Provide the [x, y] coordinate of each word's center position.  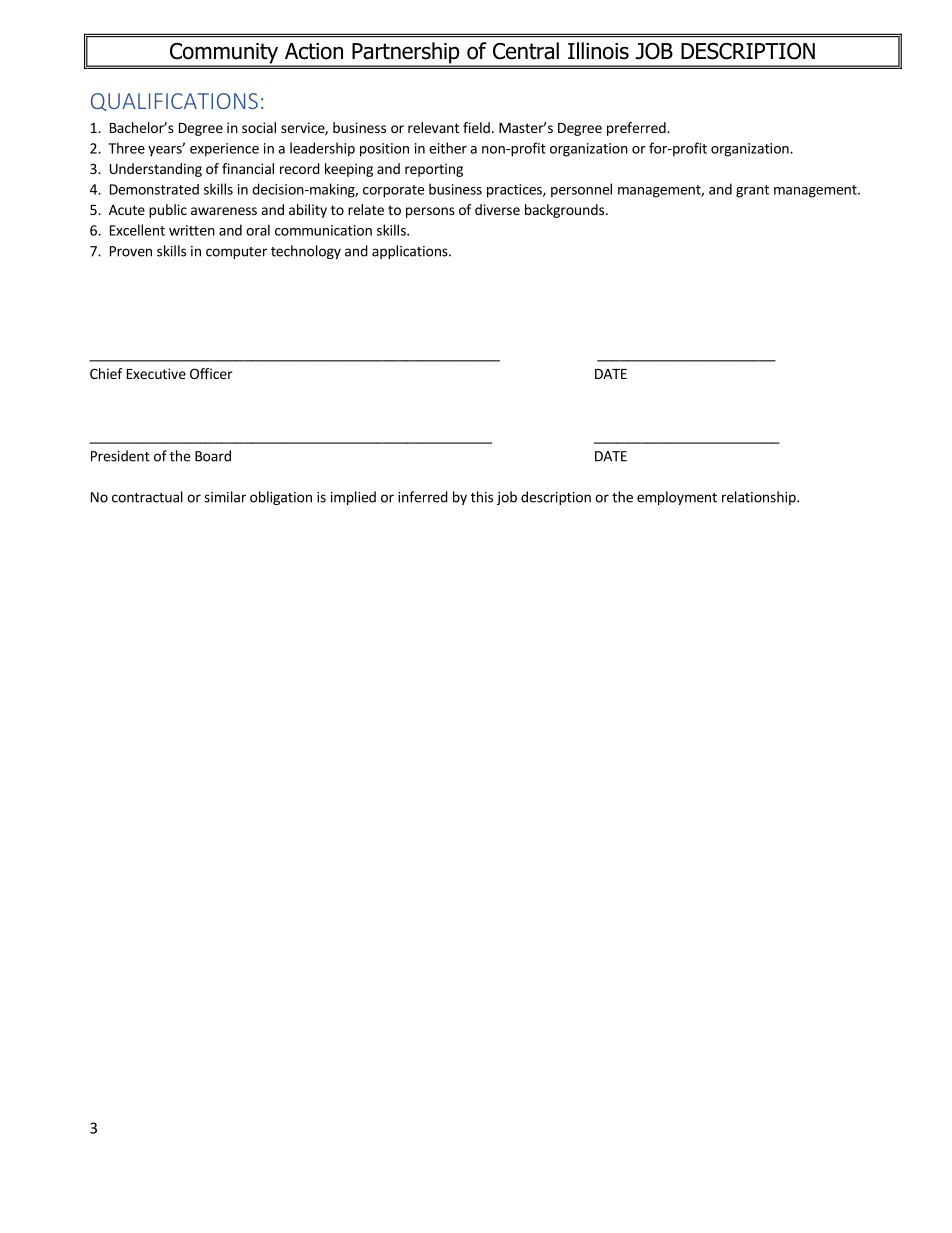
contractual [147, 497]
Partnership [406, 54]
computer [236, 253]
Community [224, 54]
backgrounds [564, 211]
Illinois [598, 51]
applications [411, 252]
